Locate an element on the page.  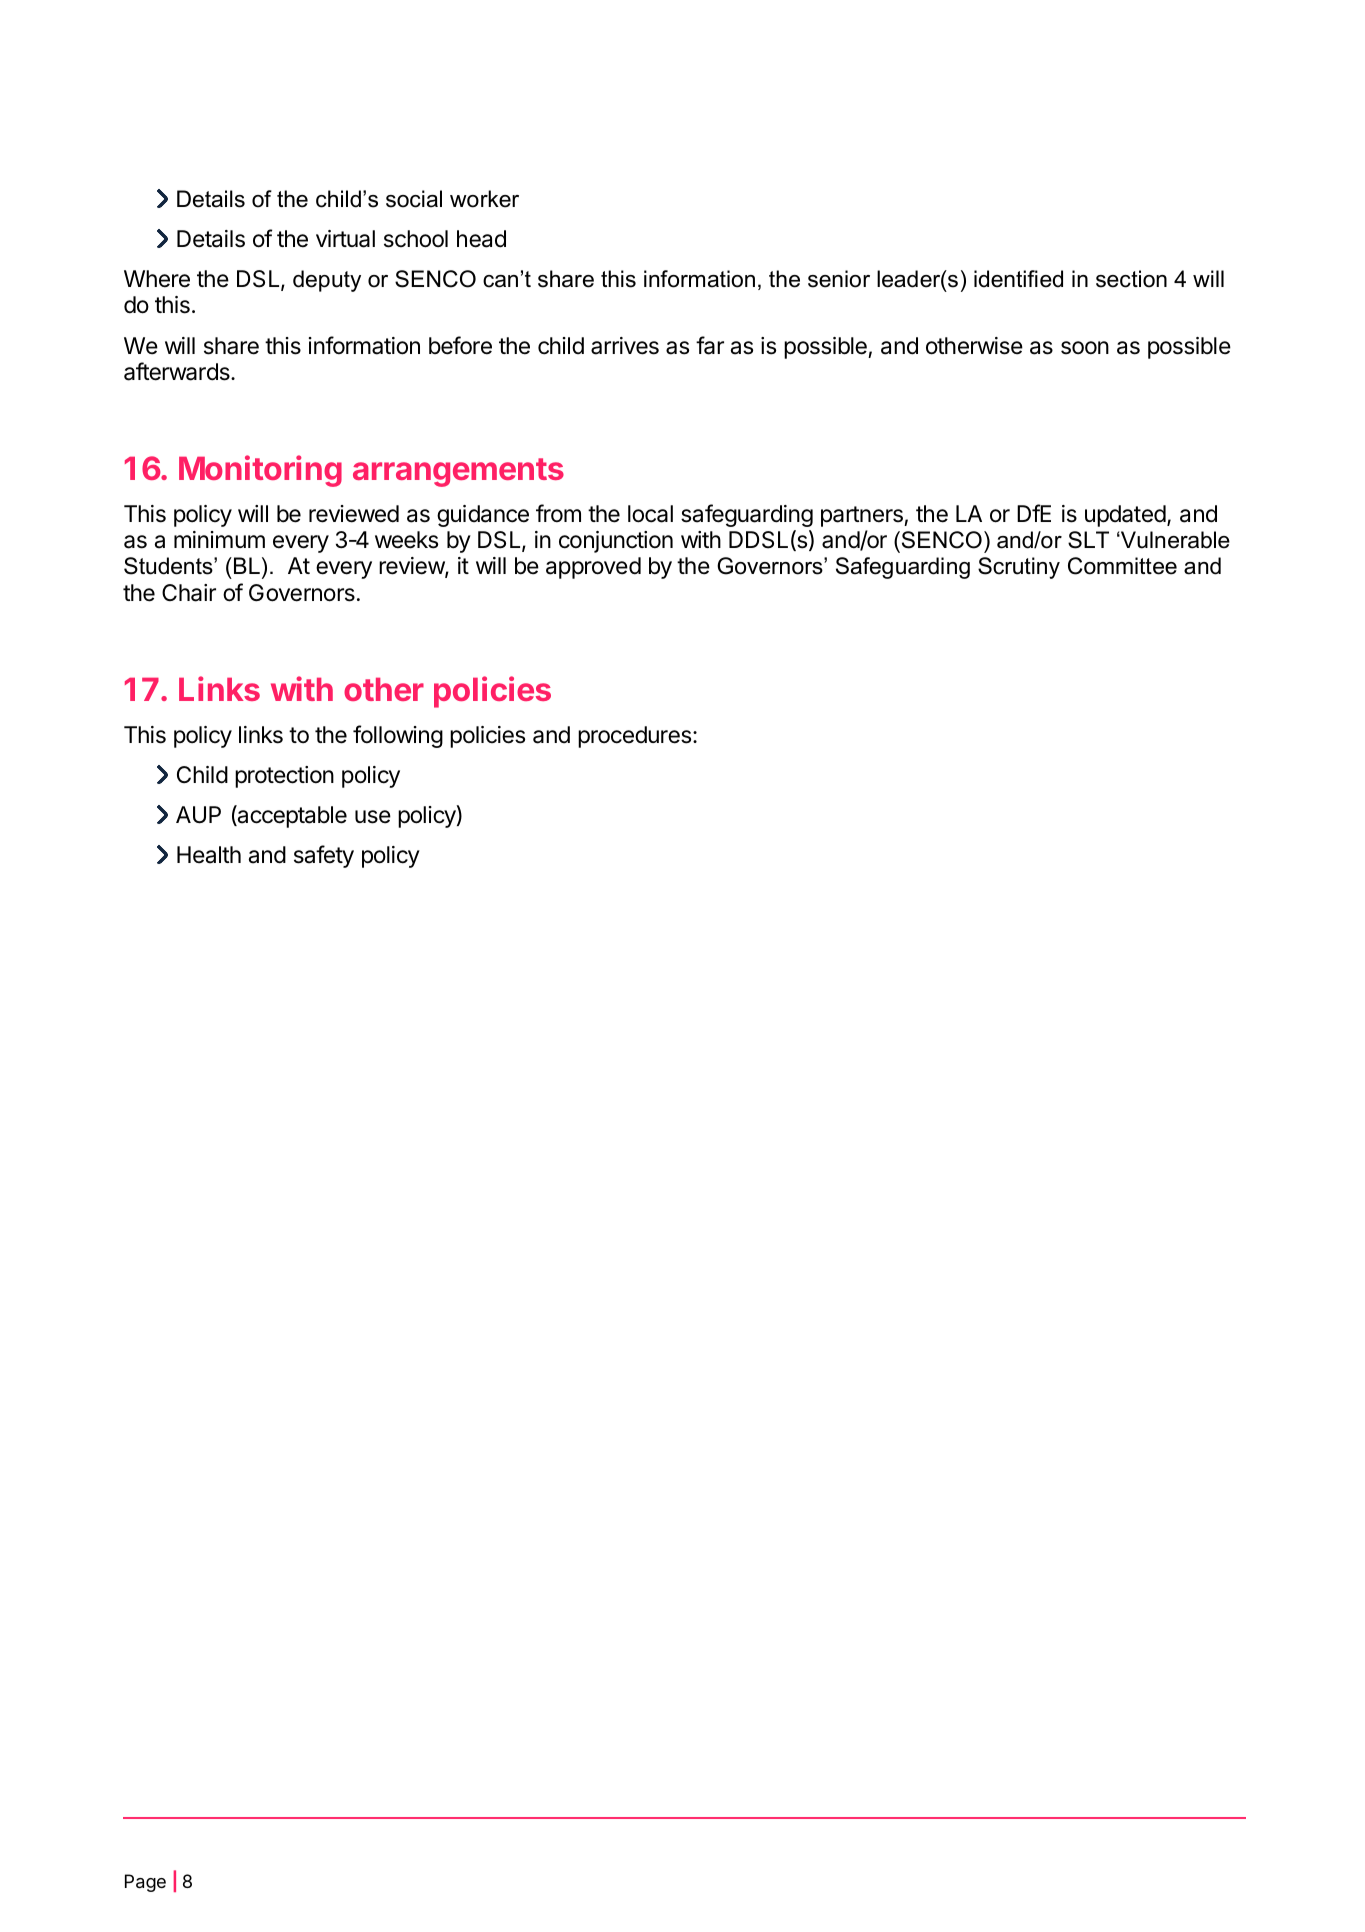
identified is located at coordinates (1018, 279).
